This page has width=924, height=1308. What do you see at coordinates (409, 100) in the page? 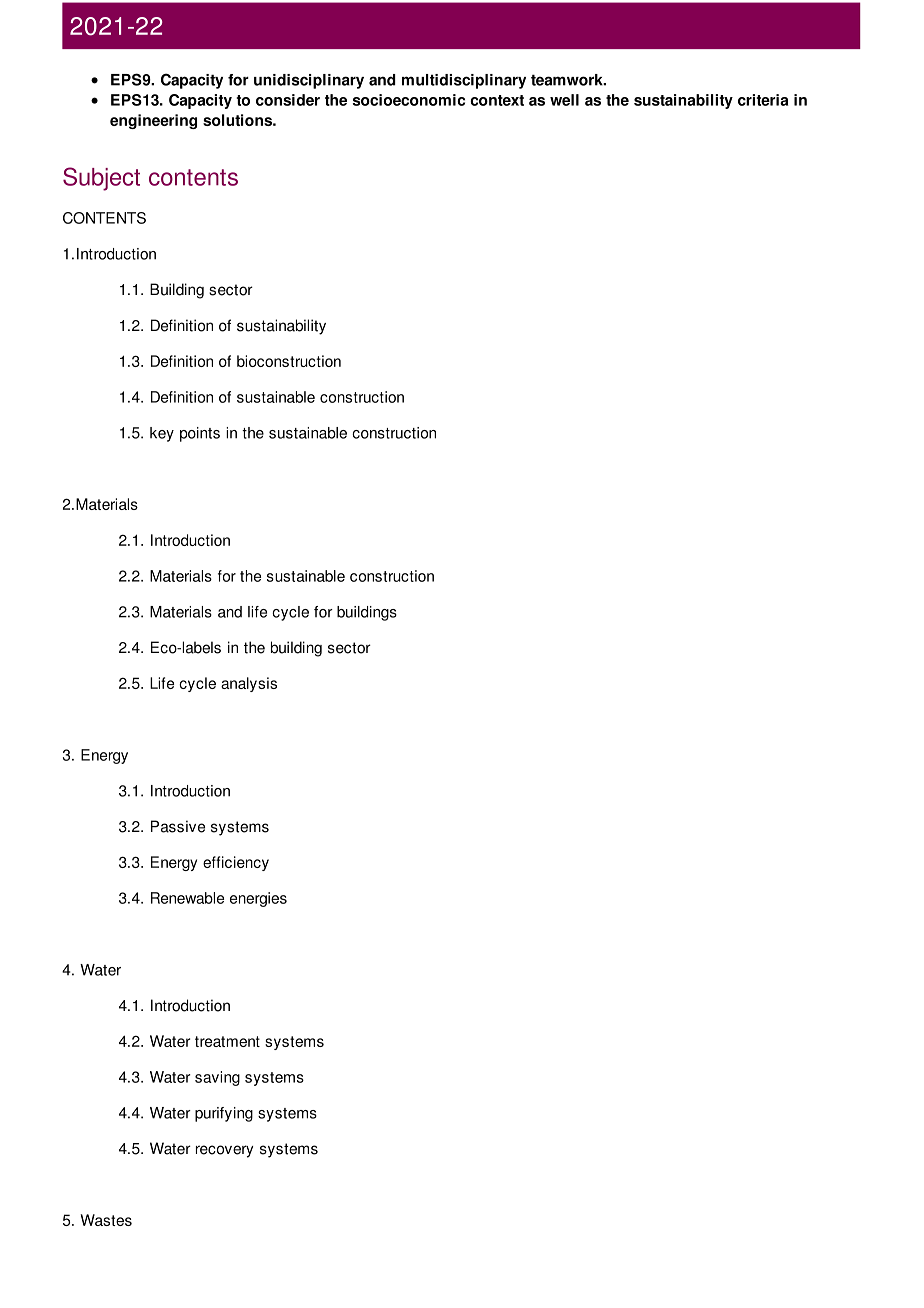
I see `socioeconomic` at bounding box center [409, 100].
